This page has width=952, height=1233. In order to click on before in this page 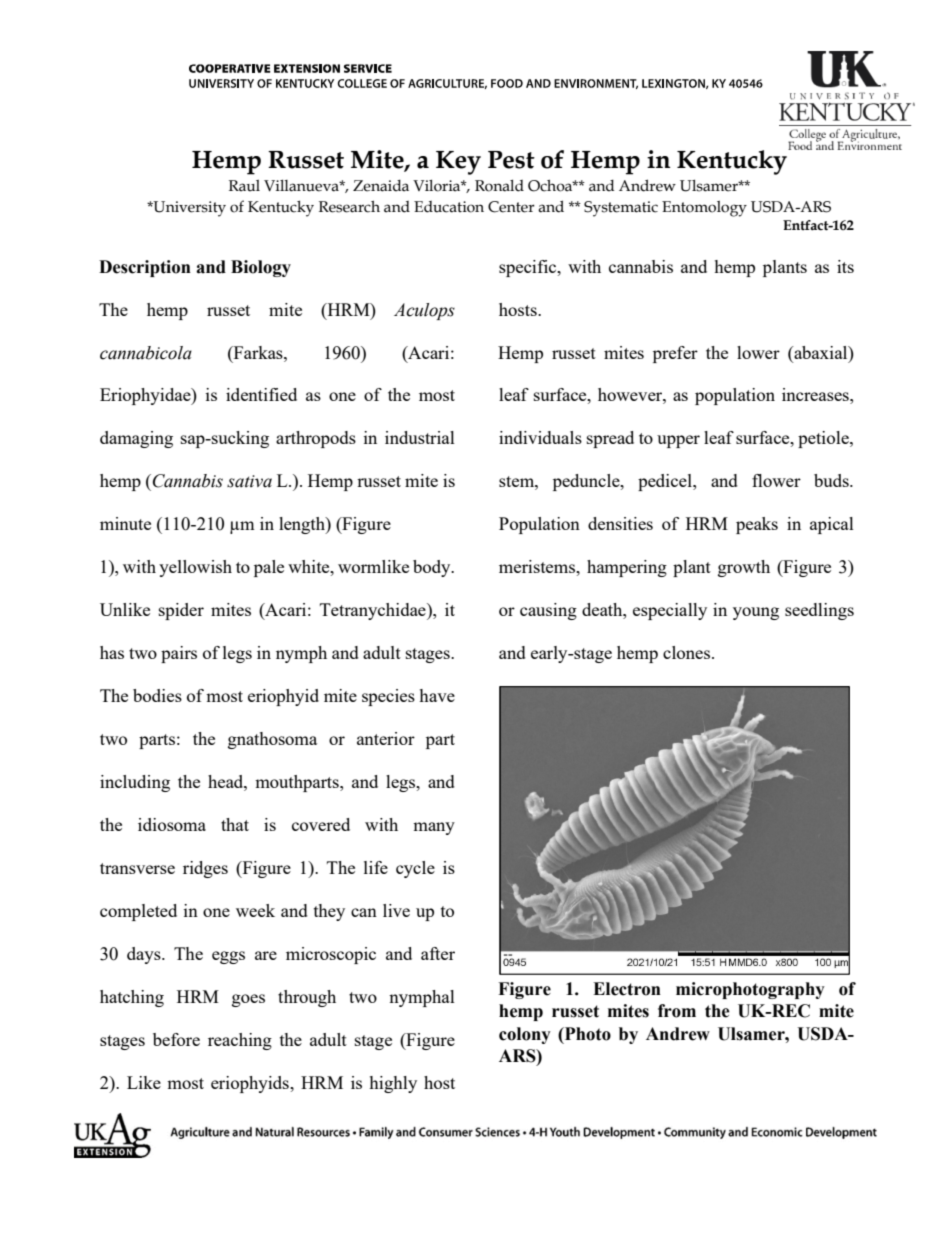, I will do `click(176, 1039)`.
